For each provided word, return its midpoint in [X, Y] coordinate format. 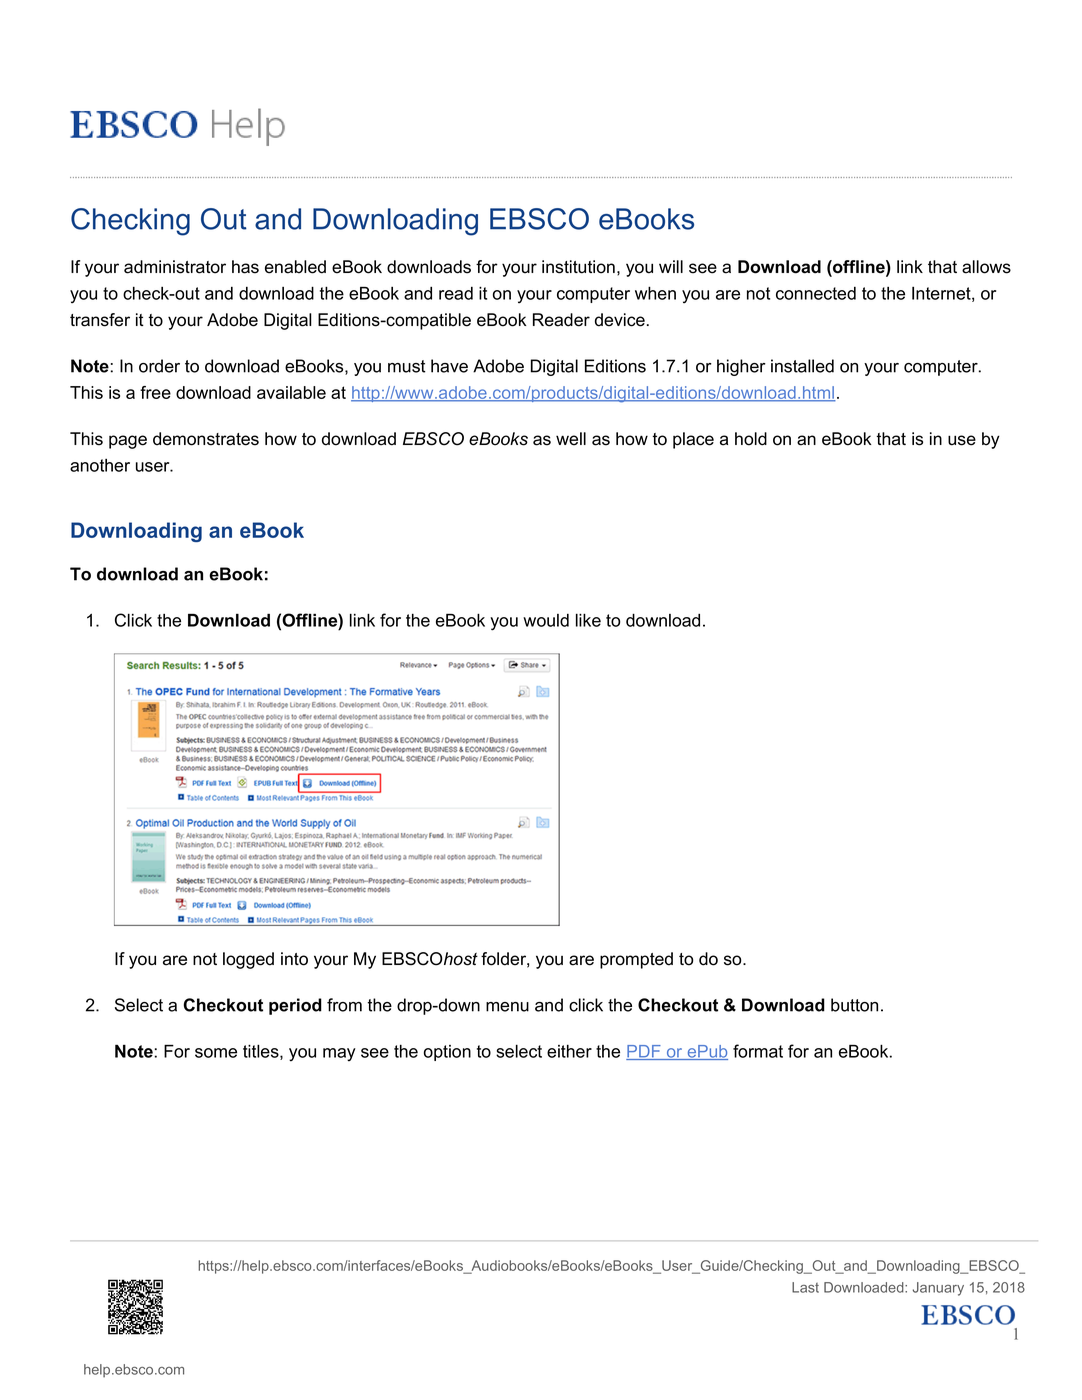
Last [805, 1287]
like [588, 620]
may [339, 1054]
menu [507, 1007]
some [216, 1053]
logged [248, 960]
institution [578, 267]
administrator [175, 267]
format [758, 1051]
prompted [636, 960]
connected [816, 293]
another [100, 465]
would [546, 620]
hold [751, 439]
